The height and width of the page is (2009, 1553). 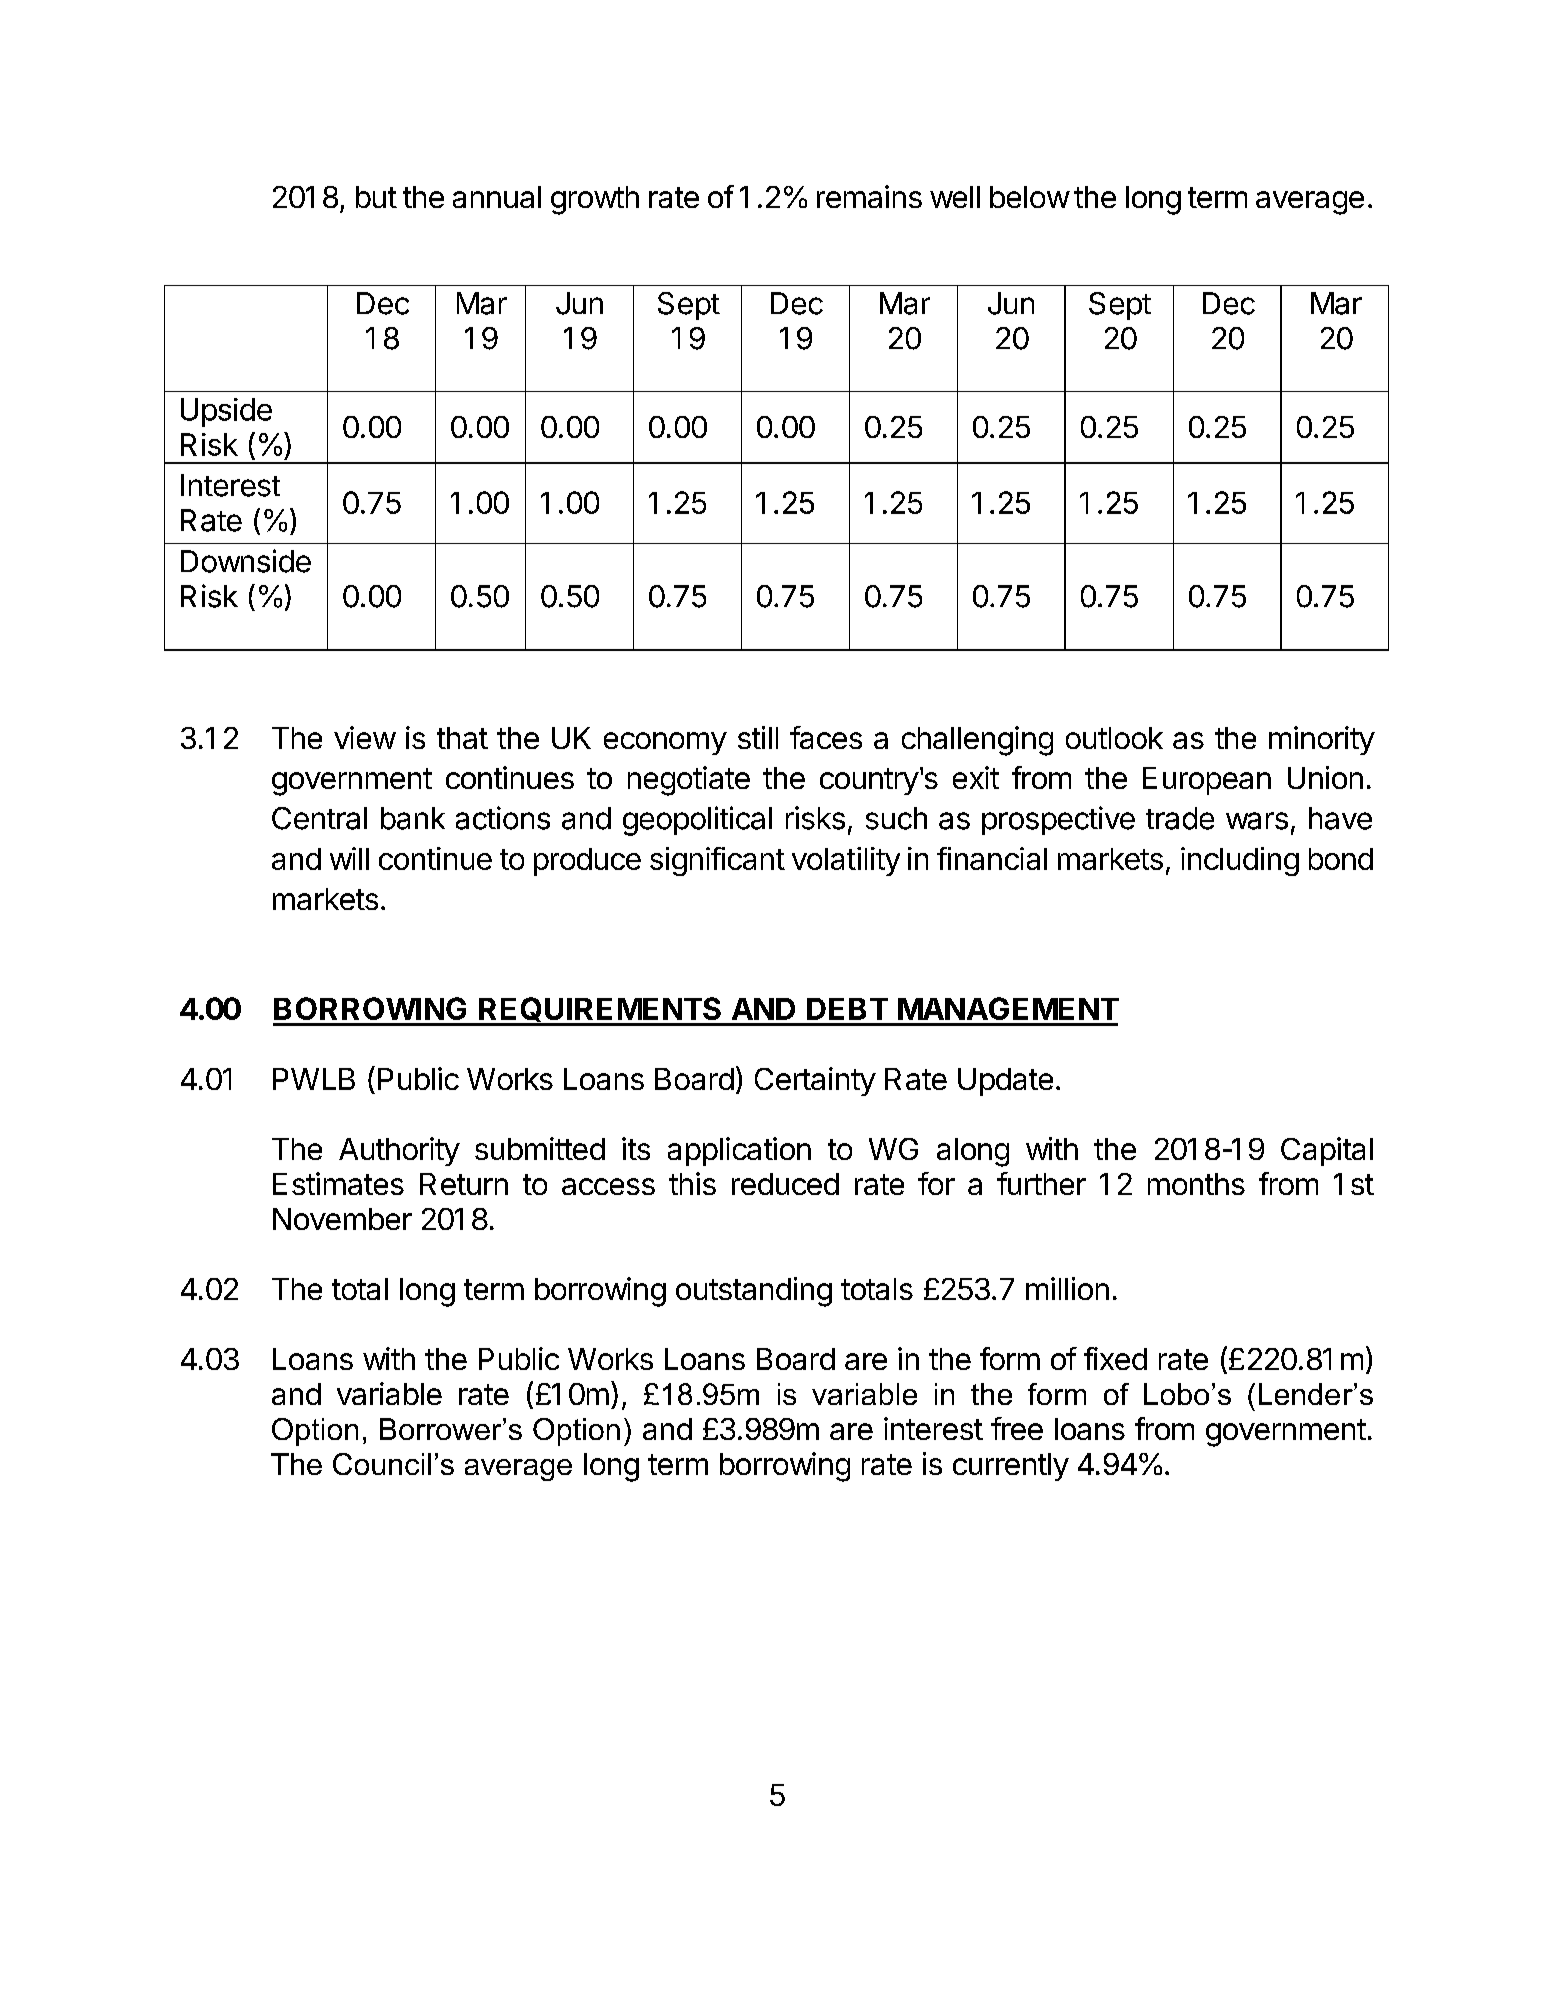 What do you see at coordinates (785, 1184) in the page?
I see `reduced` at bounding box center [785, 1184].
